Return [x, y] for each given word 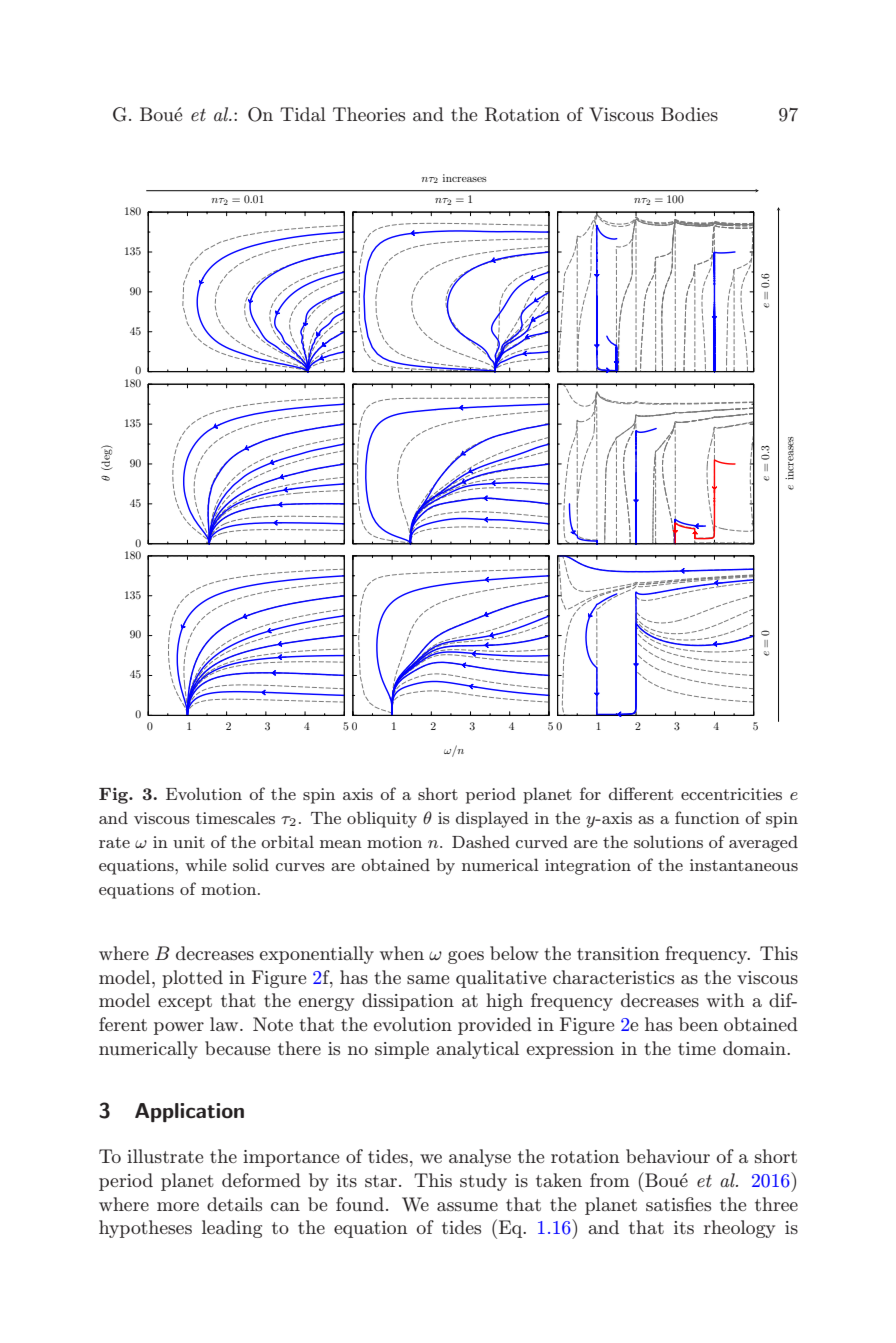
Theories [369, 114]
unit [189, 842]
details [234, 1204]
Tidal [303, 114]
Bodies [689, 114]
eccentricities [731, 794]
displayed [492, 819]
